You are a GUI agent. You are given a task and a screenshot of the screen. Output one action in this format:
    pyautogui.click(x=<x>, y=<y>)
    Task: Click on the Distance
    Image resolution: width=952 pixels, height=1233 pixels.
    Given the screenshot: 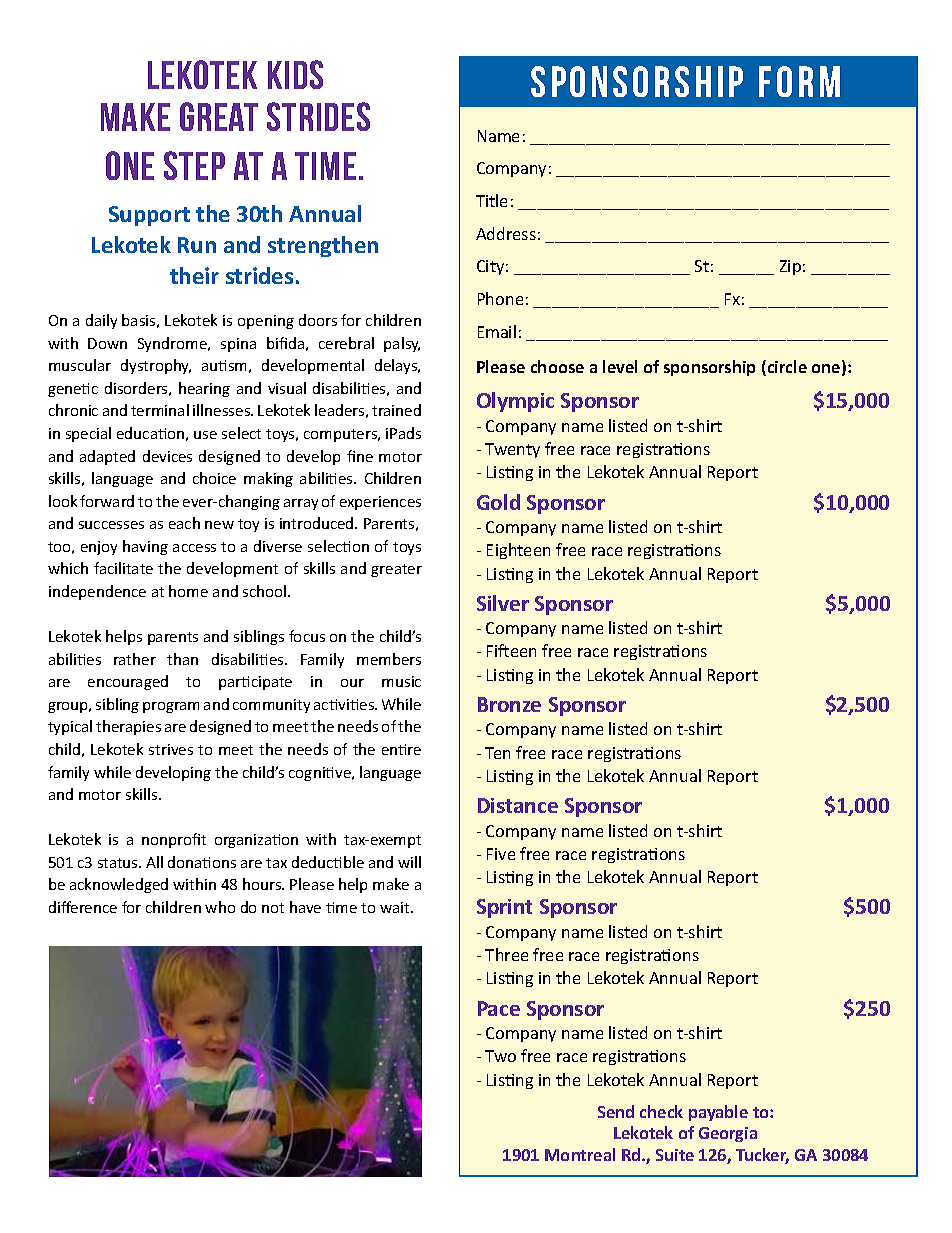 What is the action you would take?
    pyautogui.click(x=518, y=805)
